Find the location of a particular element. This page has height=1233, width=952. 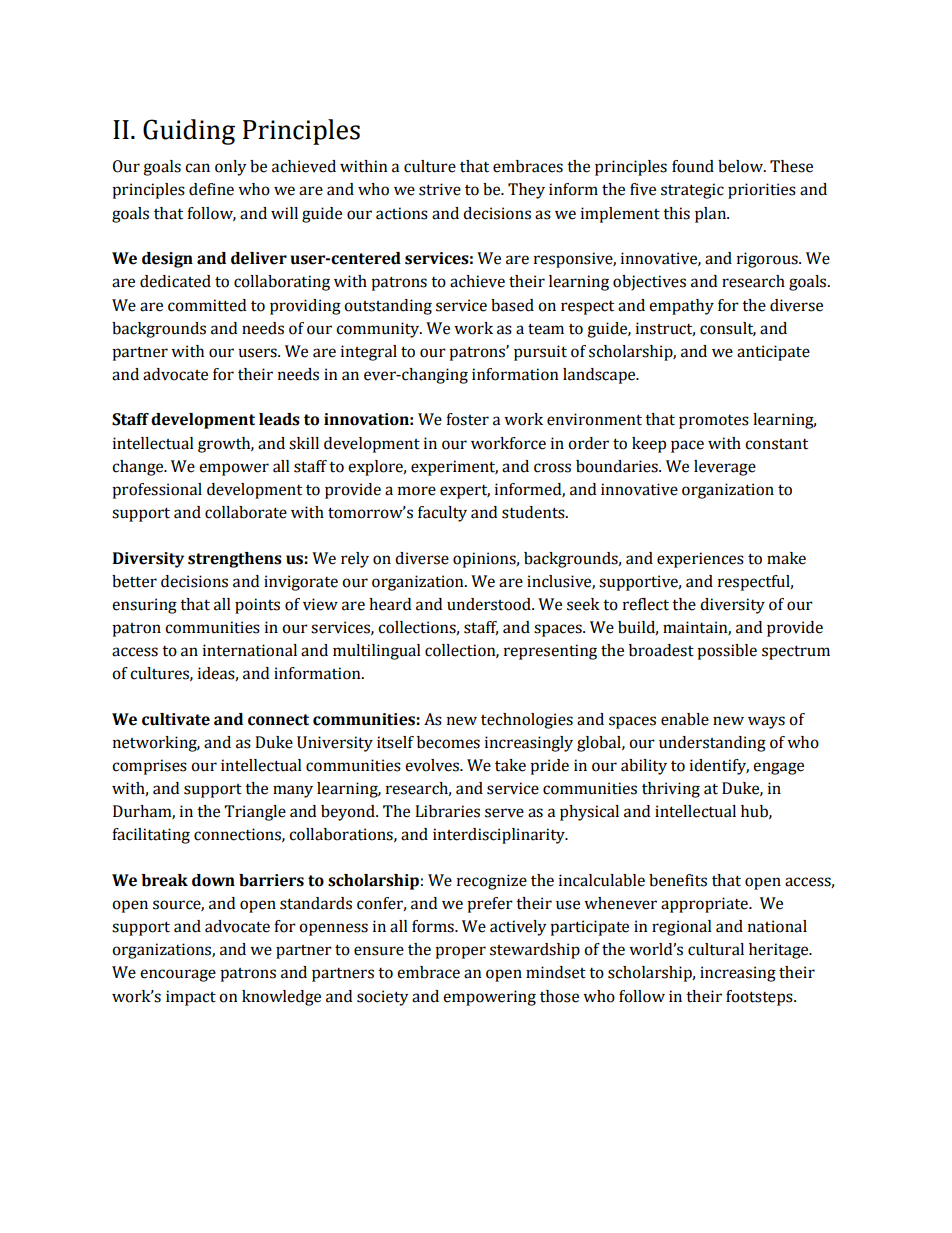

strive is located at coordinates (440, 189).
